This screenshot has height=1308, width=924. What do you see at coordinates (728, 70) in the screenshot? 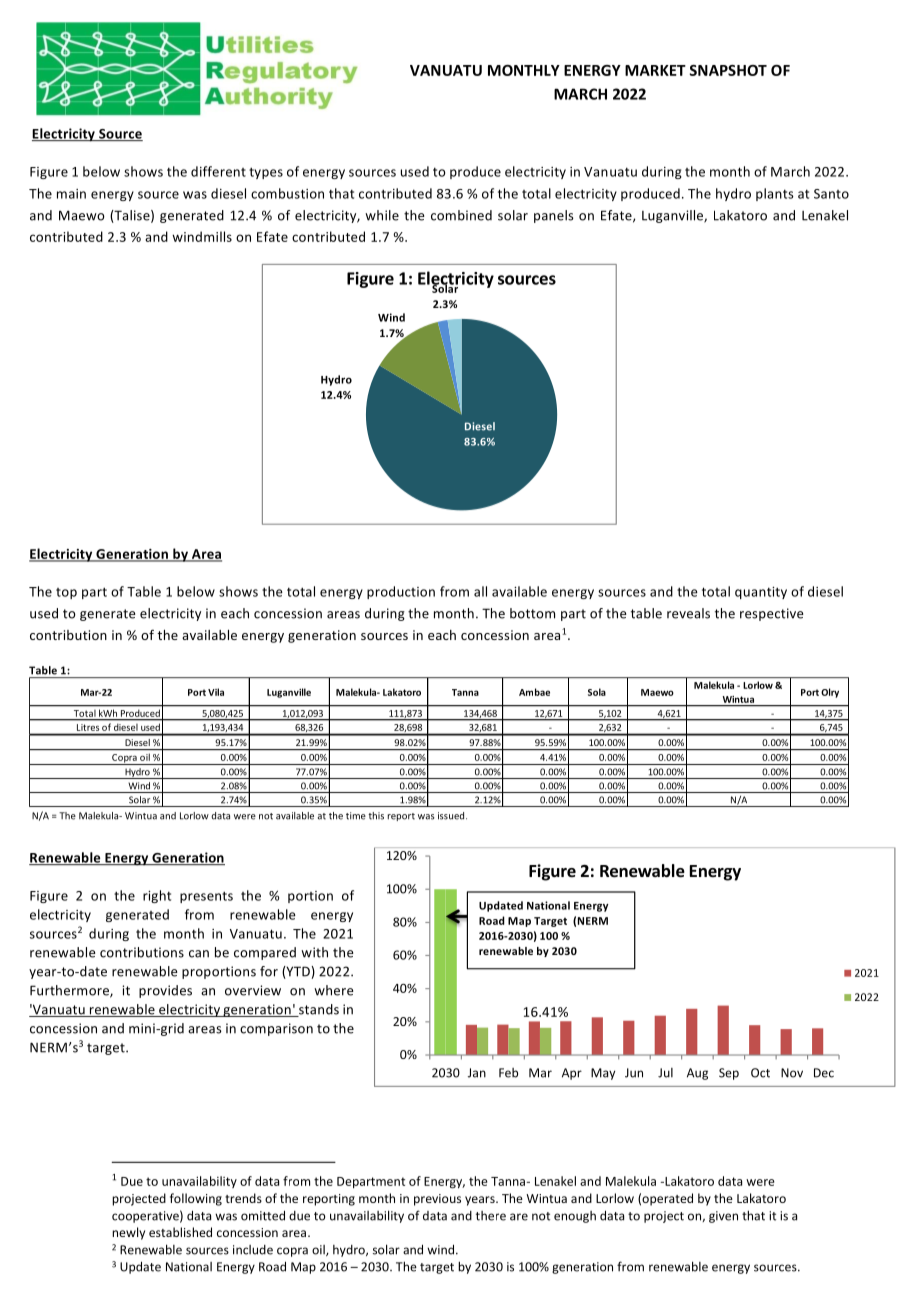
I see `SNAPSHOT` at bounding box center [728, 70].
